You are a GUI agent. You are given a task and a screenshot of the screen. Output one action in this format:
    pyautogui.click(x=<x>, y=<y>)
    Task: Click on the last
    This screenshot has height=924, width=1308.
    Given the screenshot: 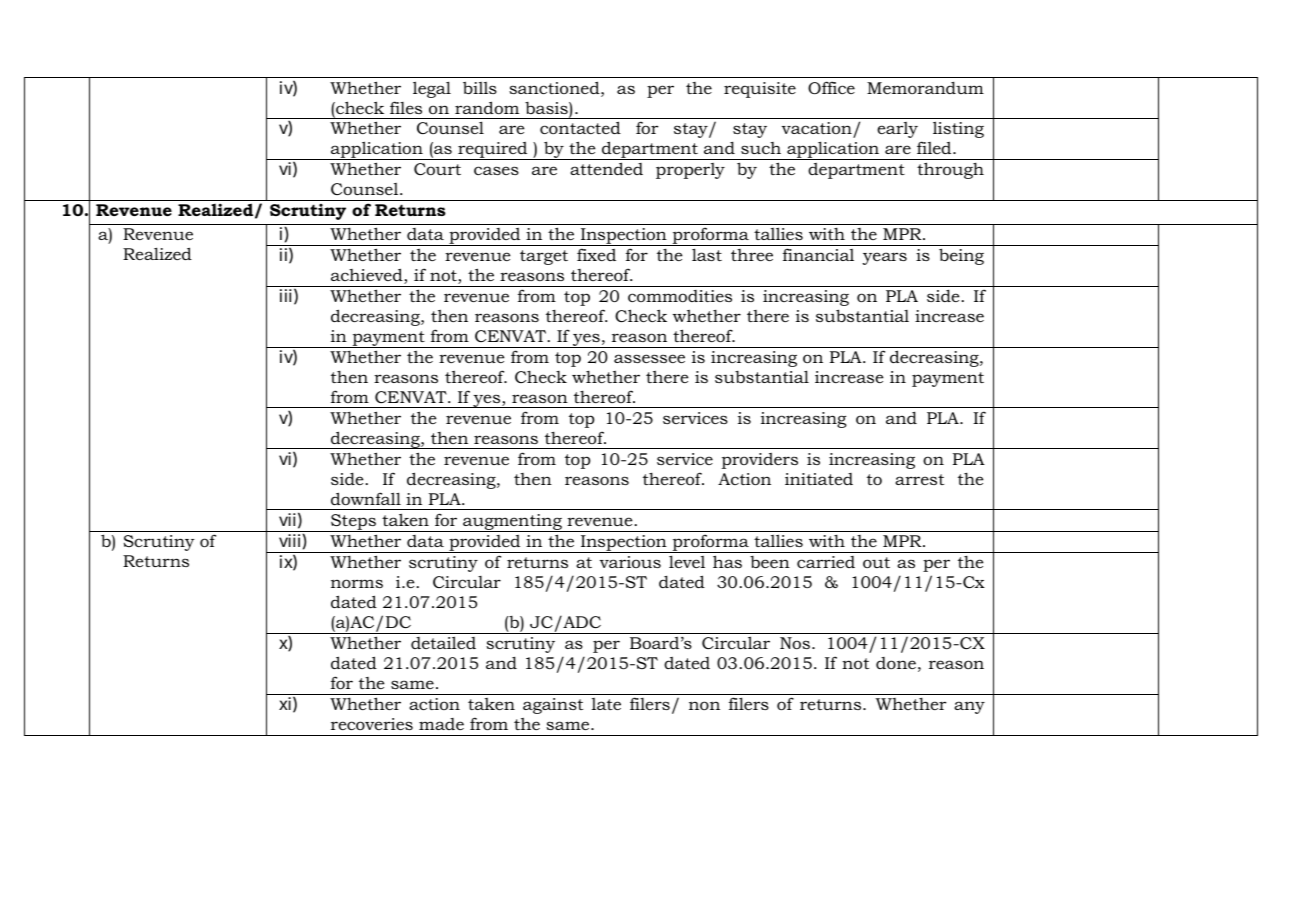 What is the action you would take?
    pyautogui.click(x=707, y=254)
